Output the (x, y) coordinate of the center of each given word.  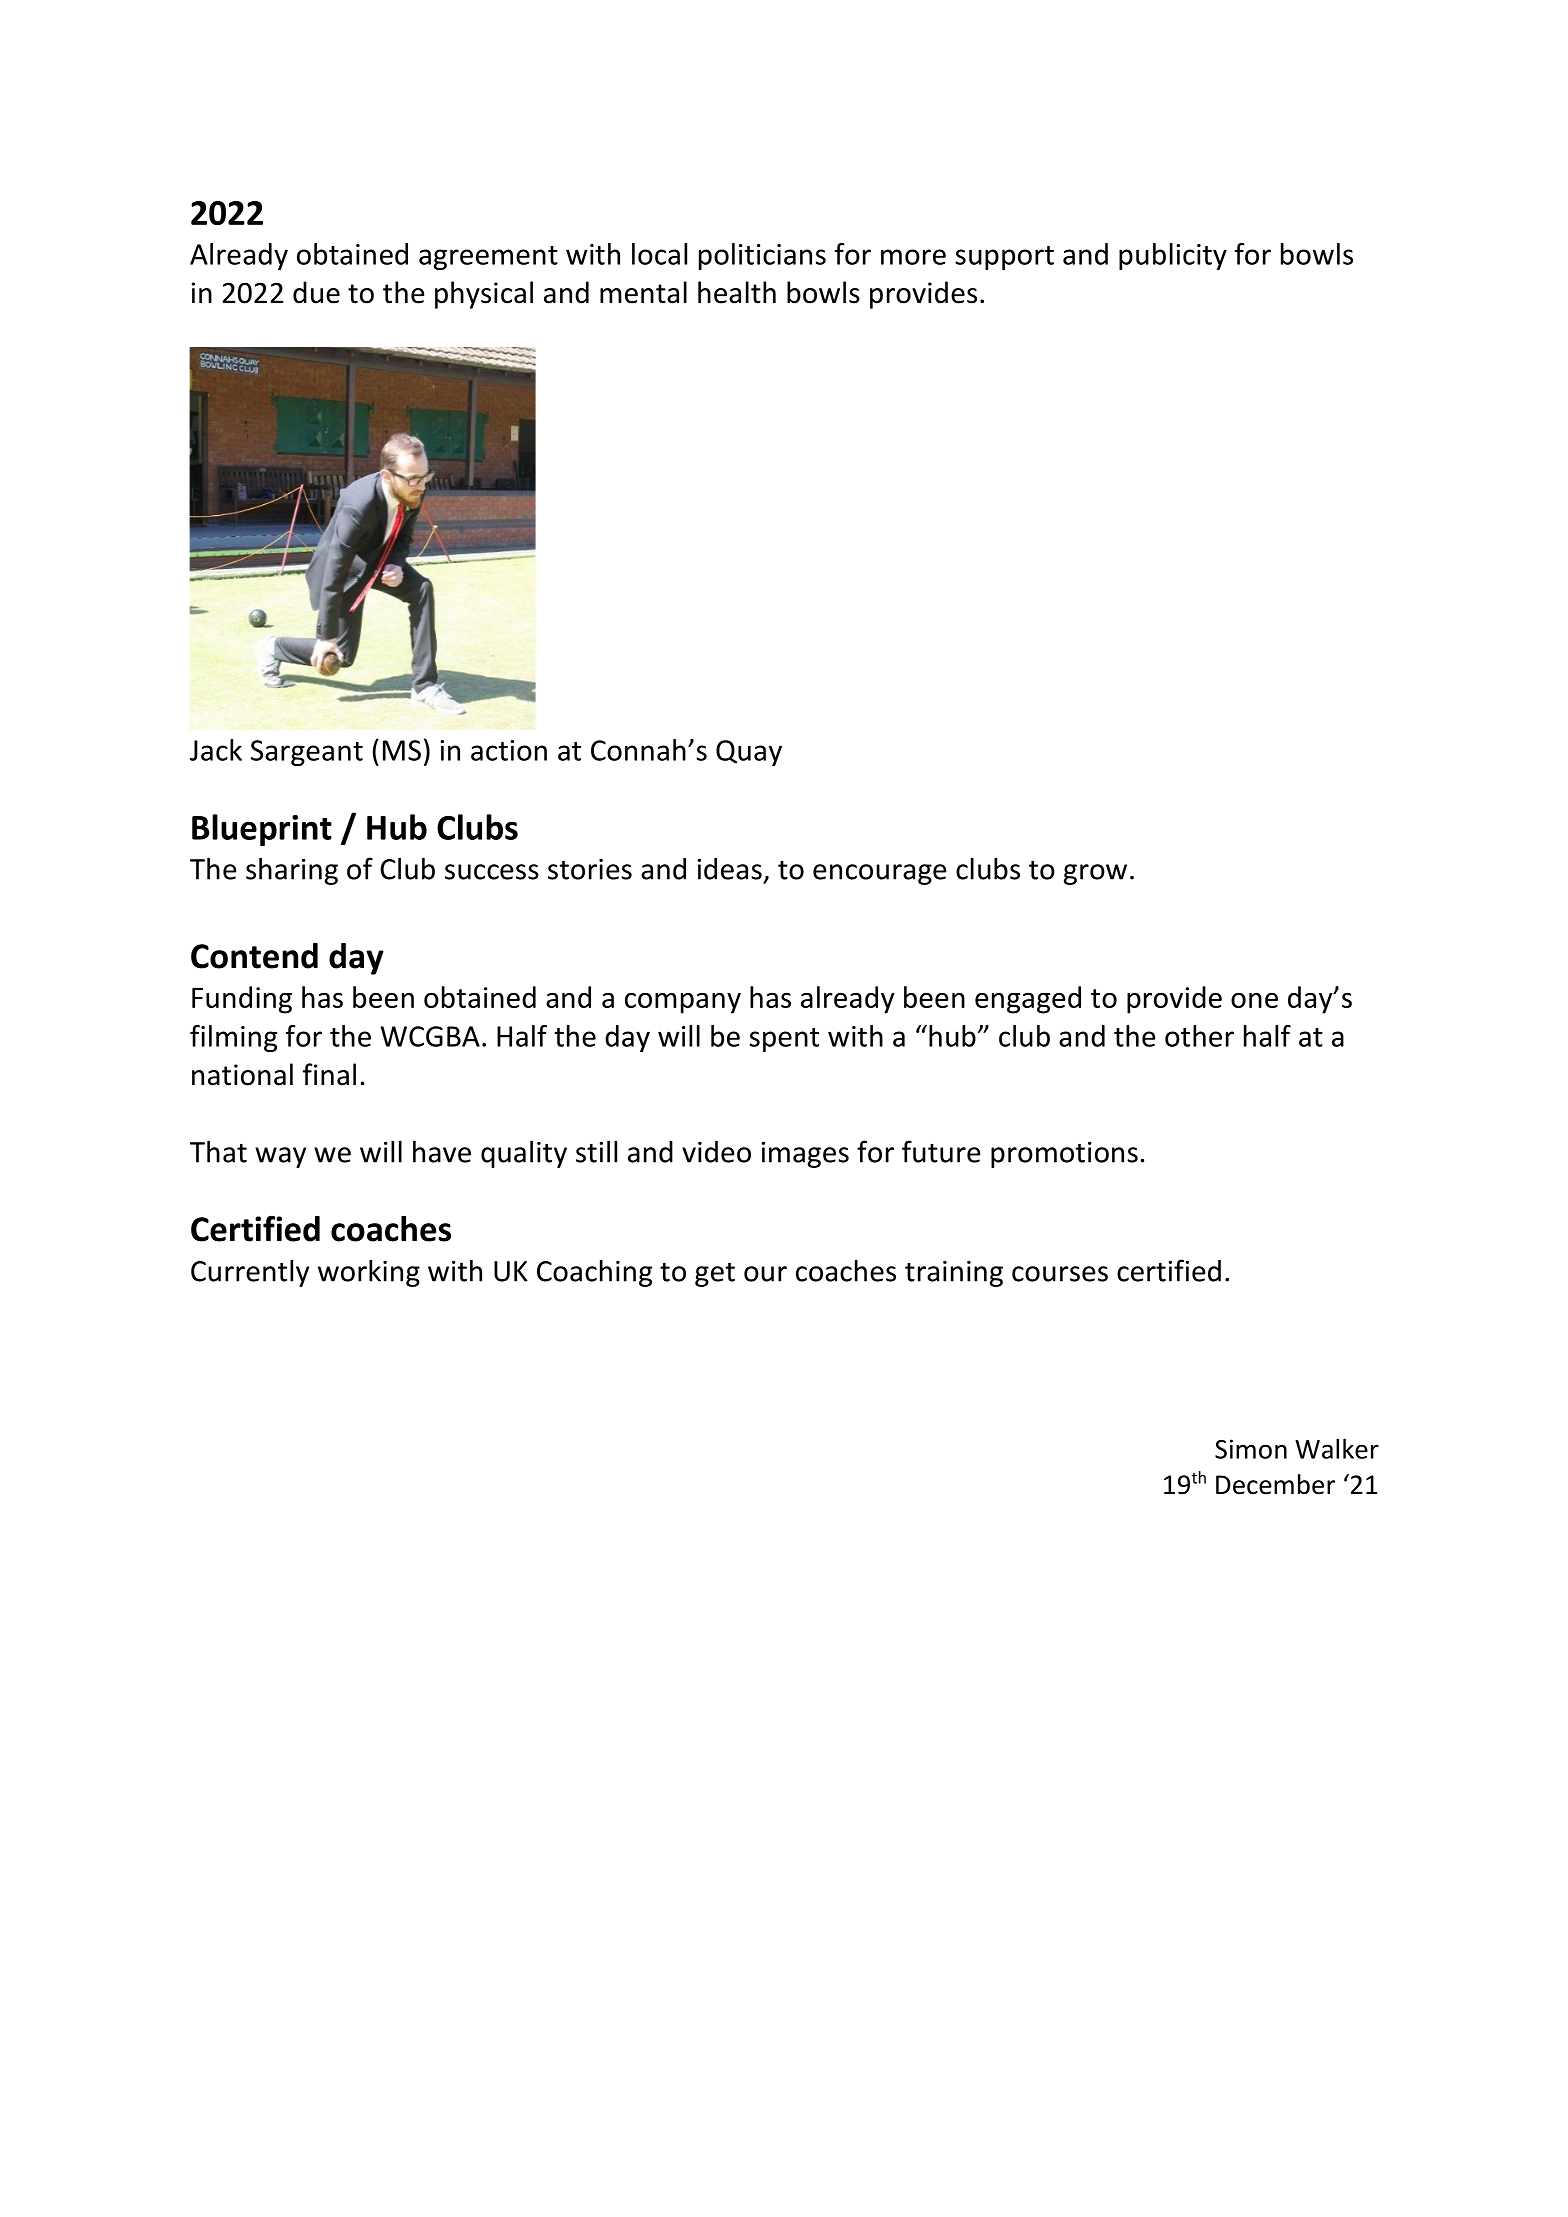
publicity (1173, 256)
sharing (292, 871)
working (369, 1273)
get (715, 1274)
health (737, 292)
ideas (730, 869)
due (316, 292)
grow (1095, 874)
